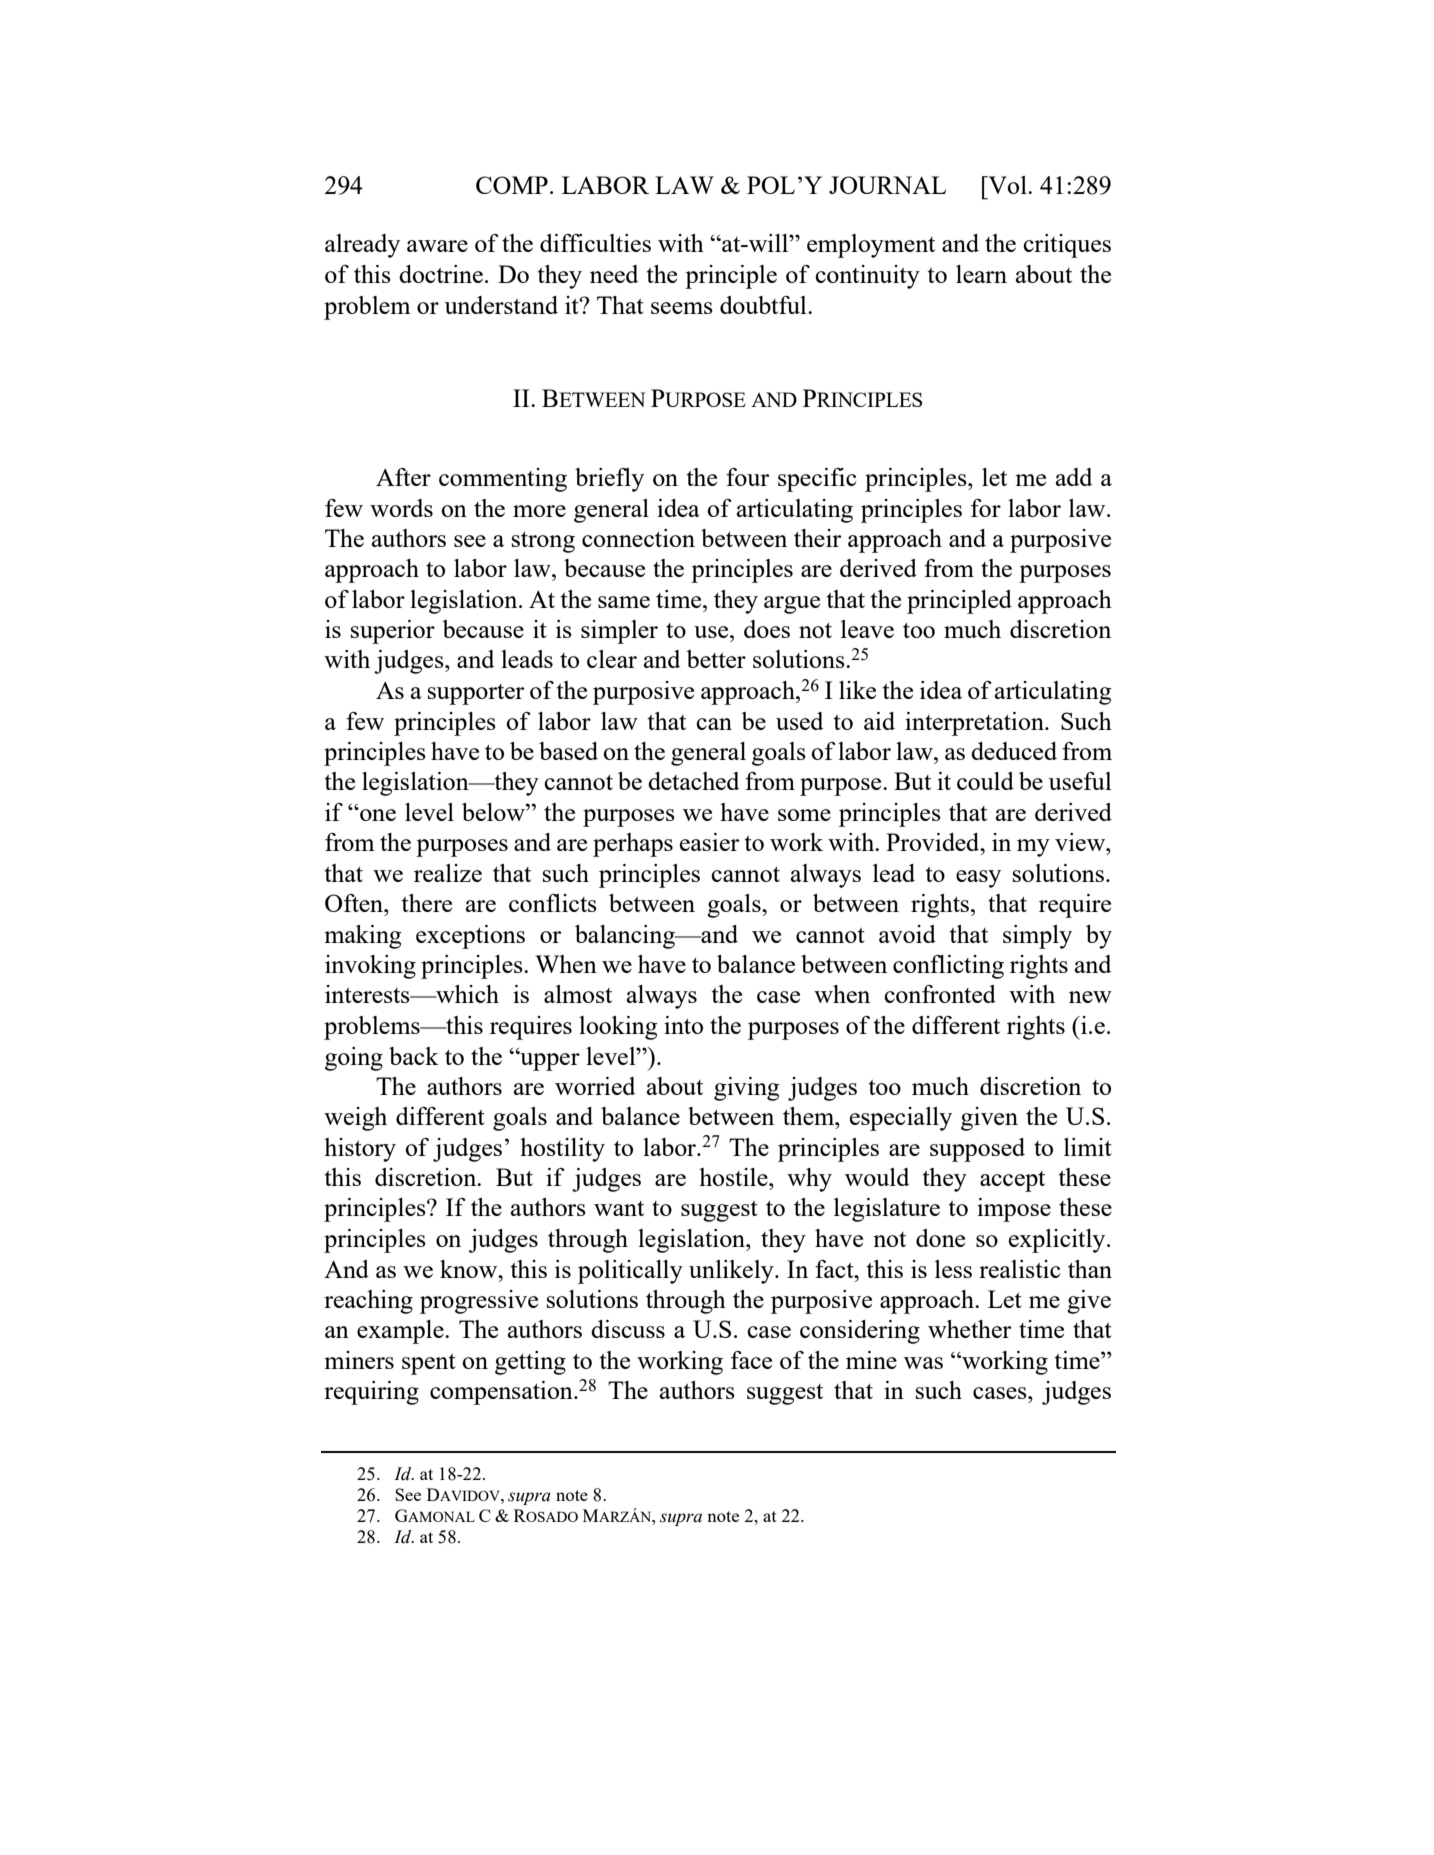 Image resolution: width=1434 pixels, height=1855 pixels. What do you see at coordinates (764, 305) in the document?
I see `doubtful` at bounding box center [764, 305].
